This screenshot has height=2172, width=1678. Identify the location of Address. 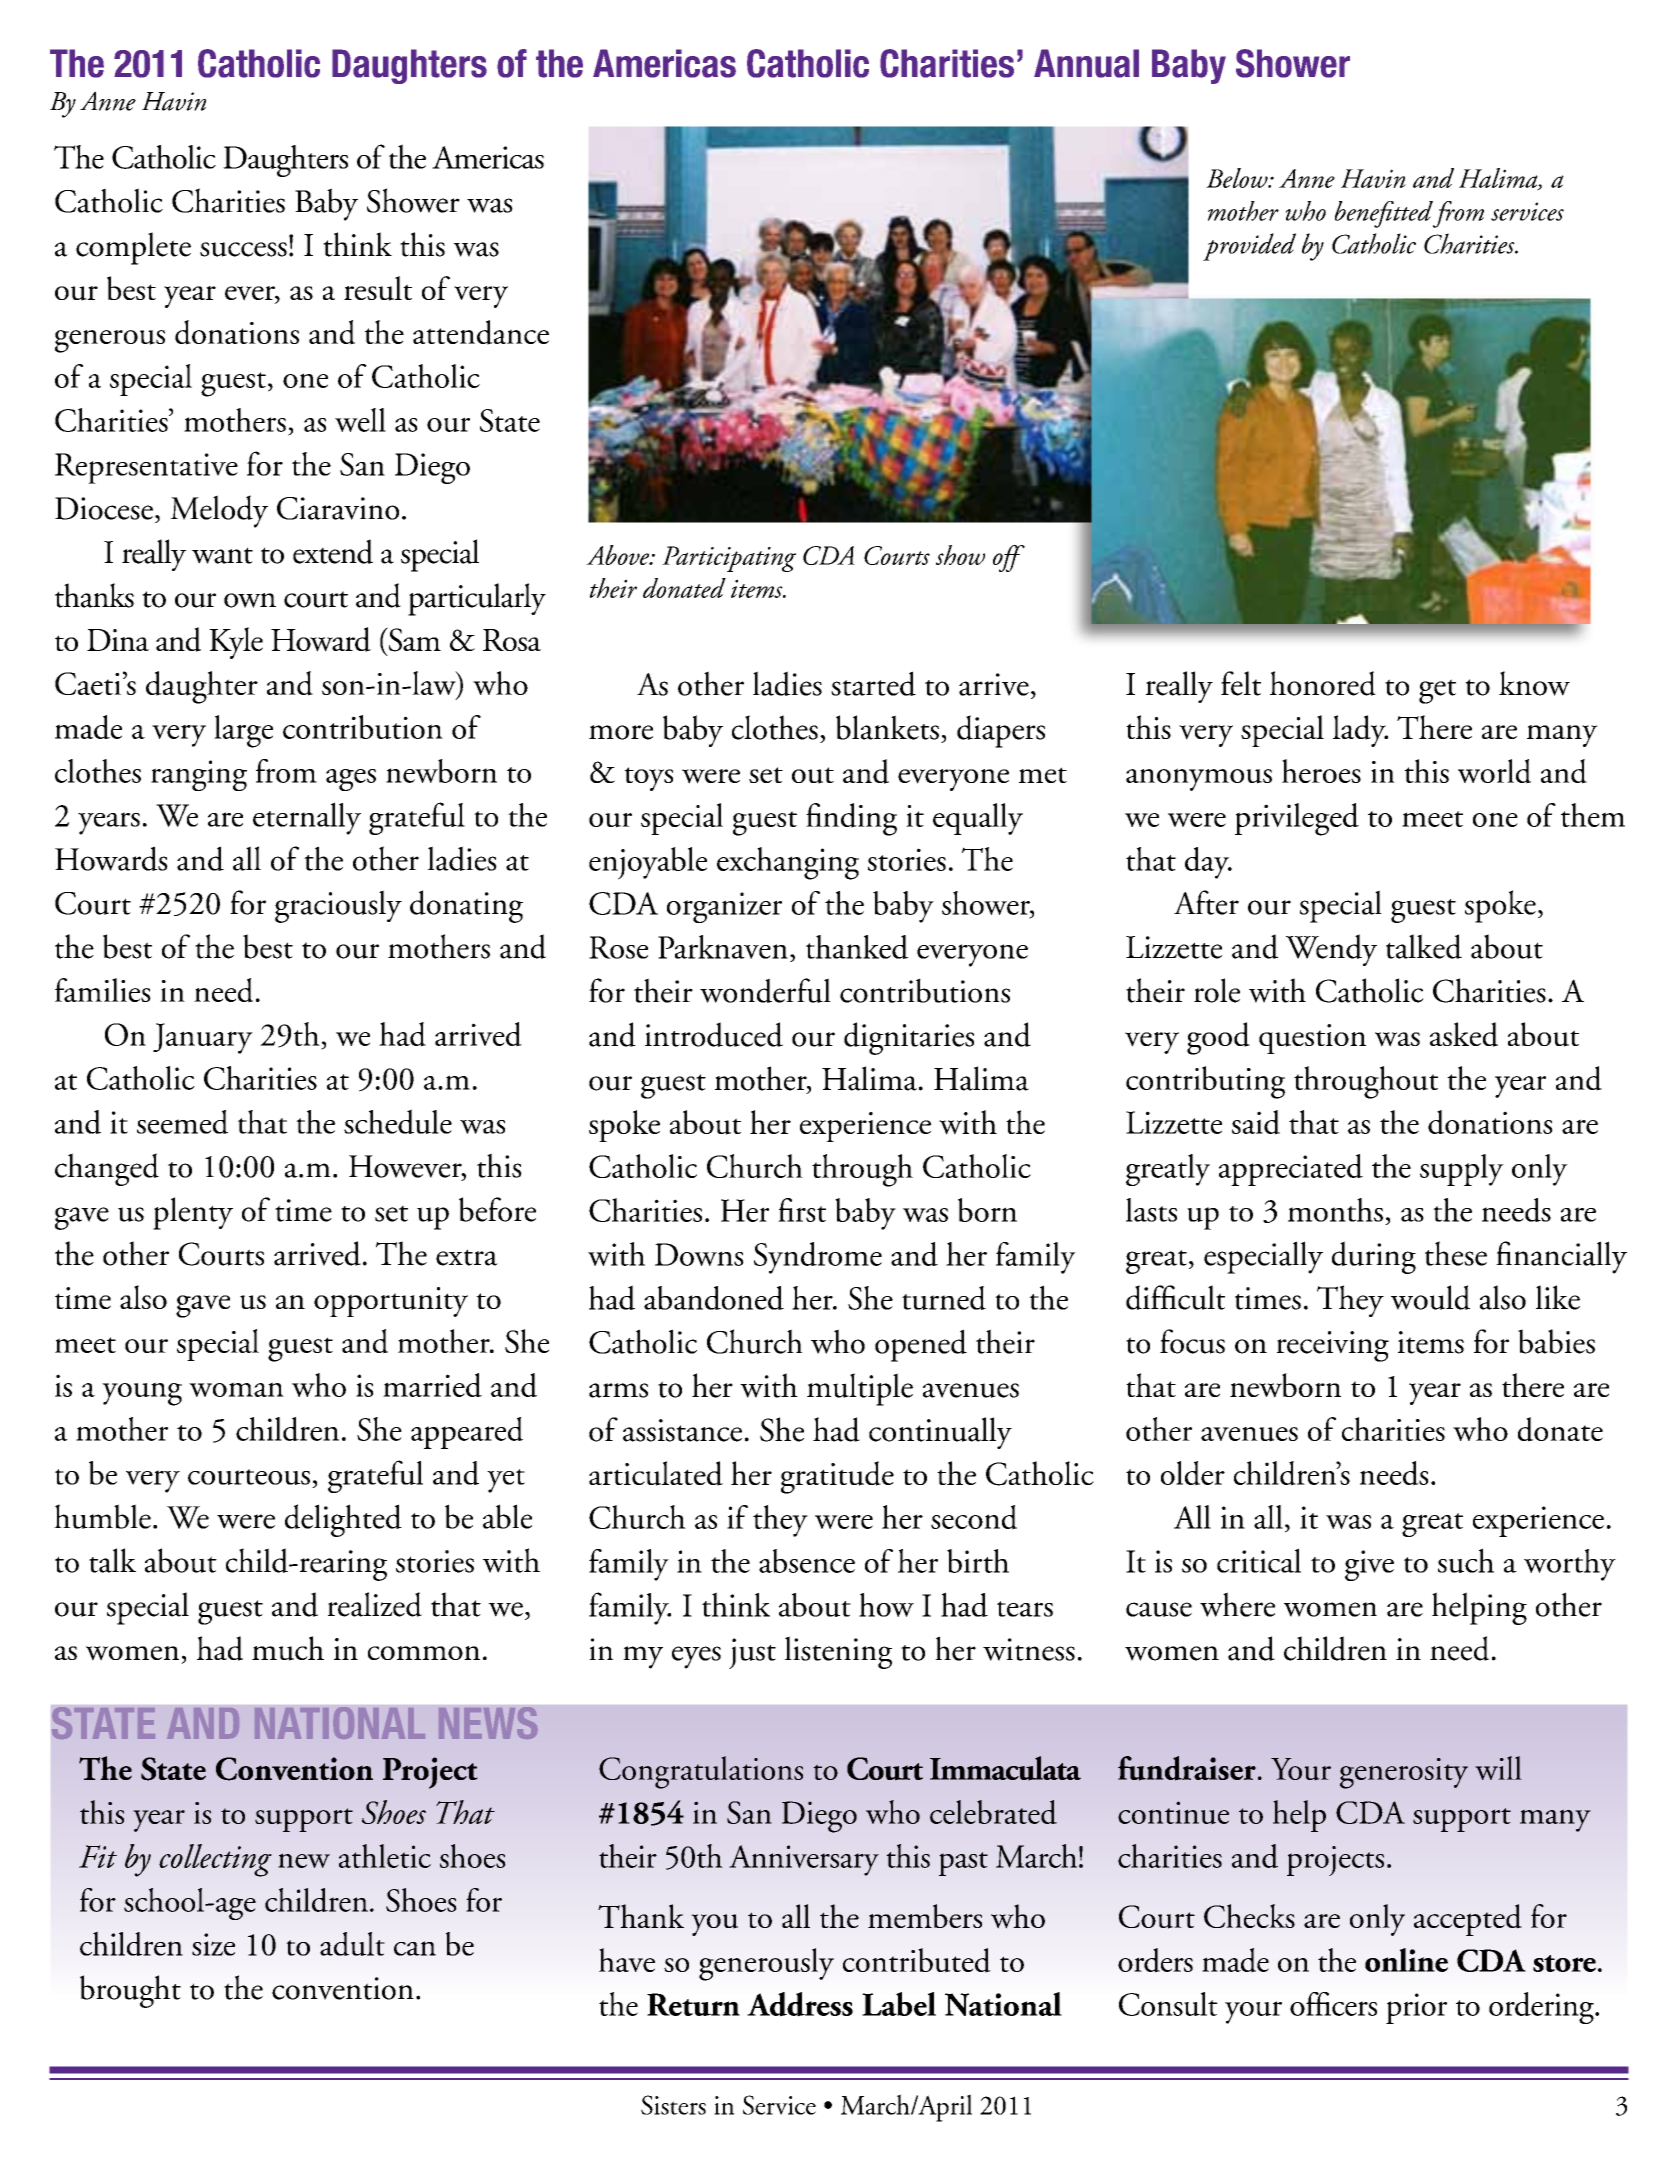
(800, 2004).
